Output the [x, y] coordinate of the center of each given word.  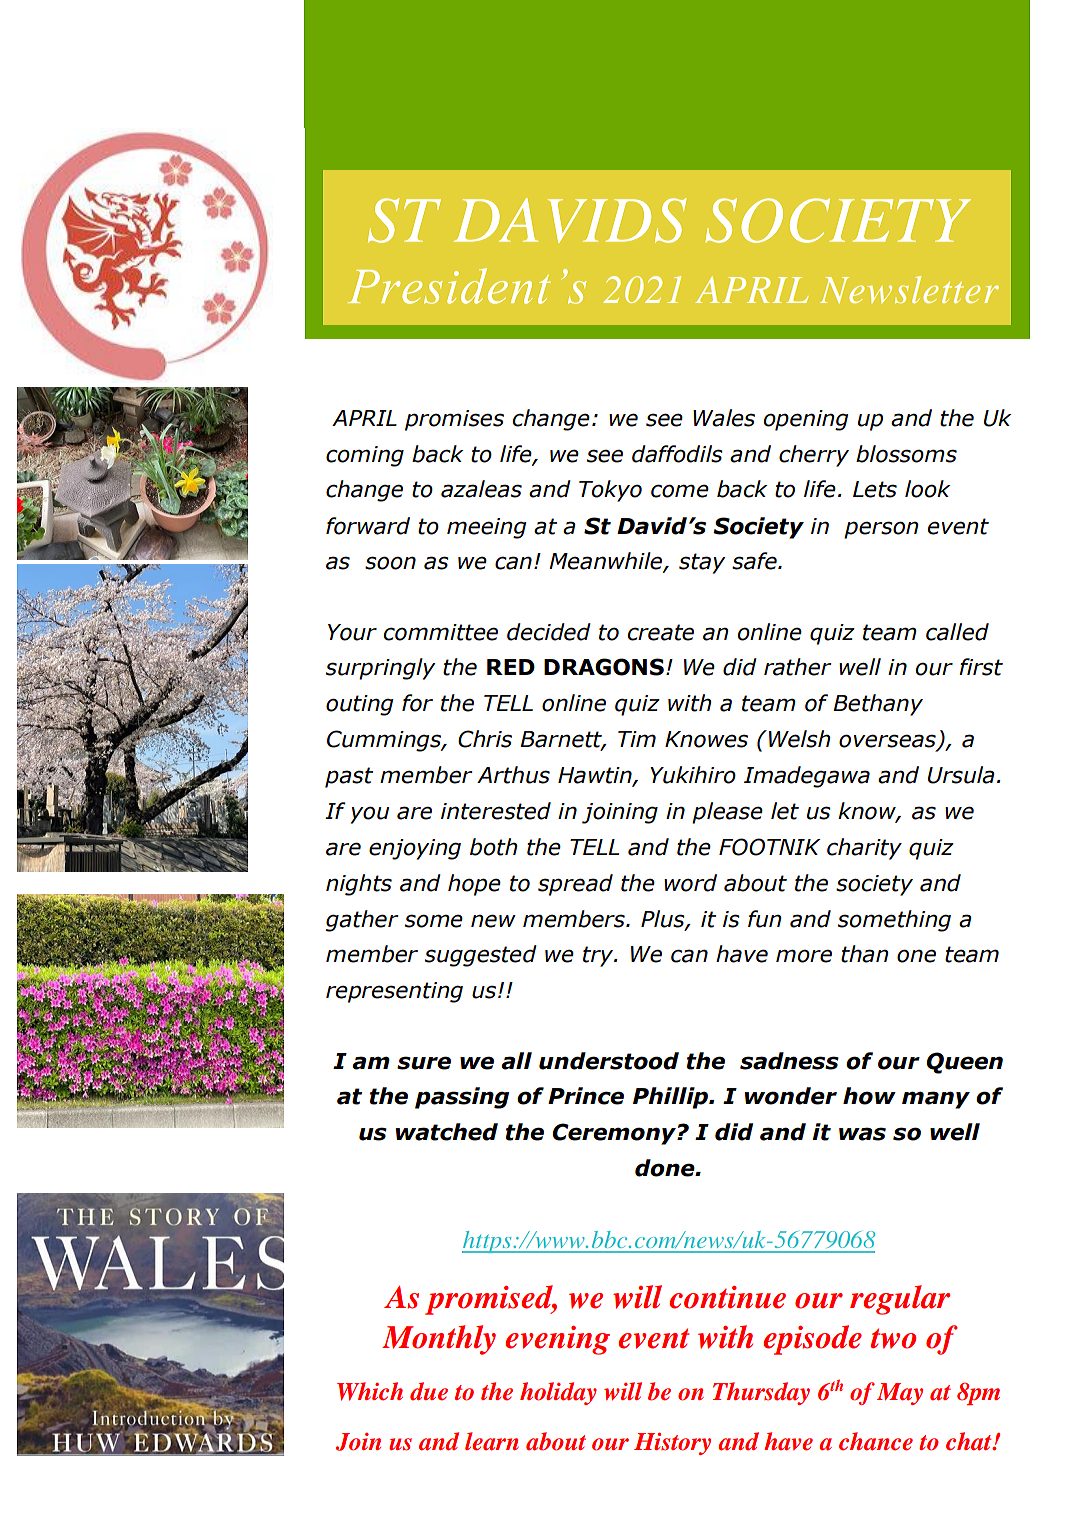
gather [362, 921]
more [804, 956]
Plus [664, 919]
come [680, 491]
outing [360, 705]
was [862, 1134]
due [429, 1391]
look [928, 489]
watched [447, 1132]
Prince [586, 1096]
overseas [888, 742]
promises [454, 420]
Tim [637, 739]
